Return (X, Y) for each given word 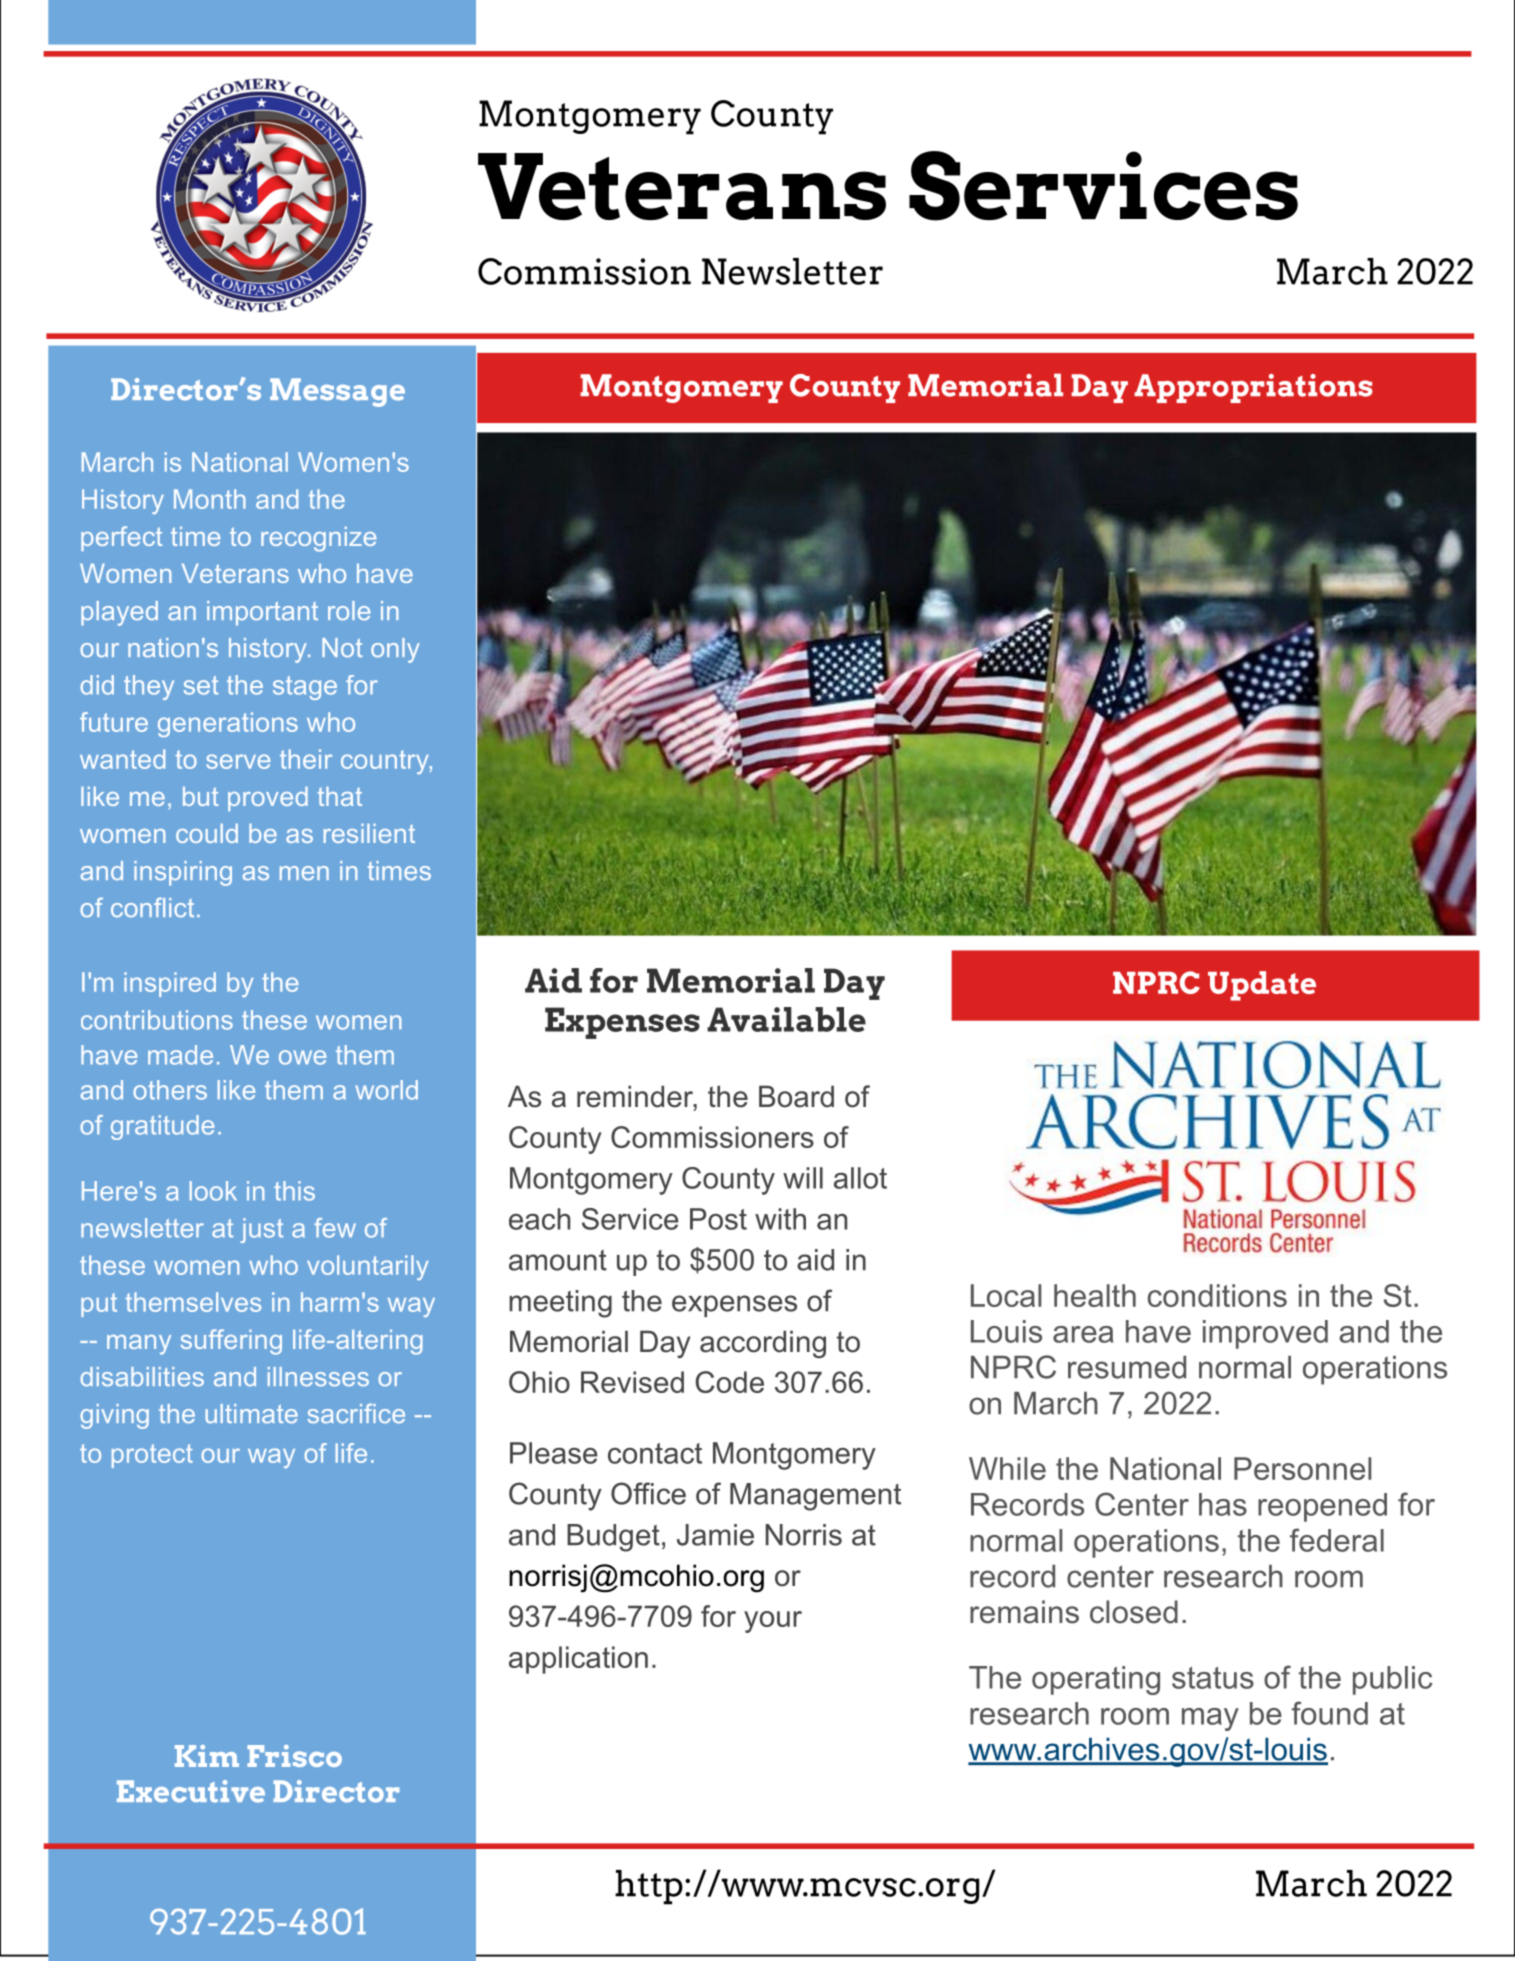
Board (796, 1096)
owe (302, 1057)
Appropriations (1253, 388)
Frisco (294, 1756)
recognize (318, 539)
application (578, 1660)
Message (337, 392)
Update (1262, 986)
